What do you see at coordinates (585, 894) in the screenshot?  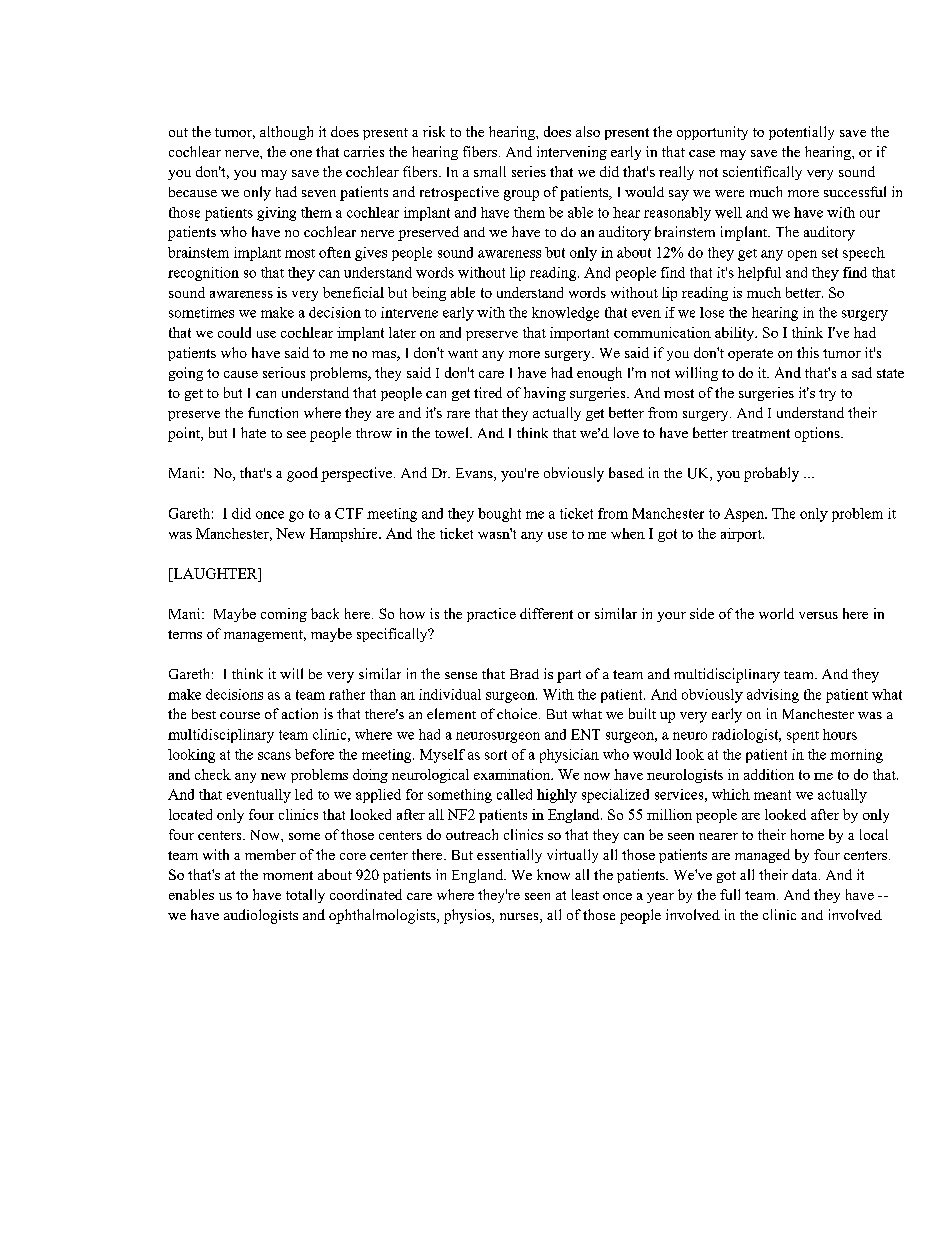 I see `least` at bounding box center [585, 894].
